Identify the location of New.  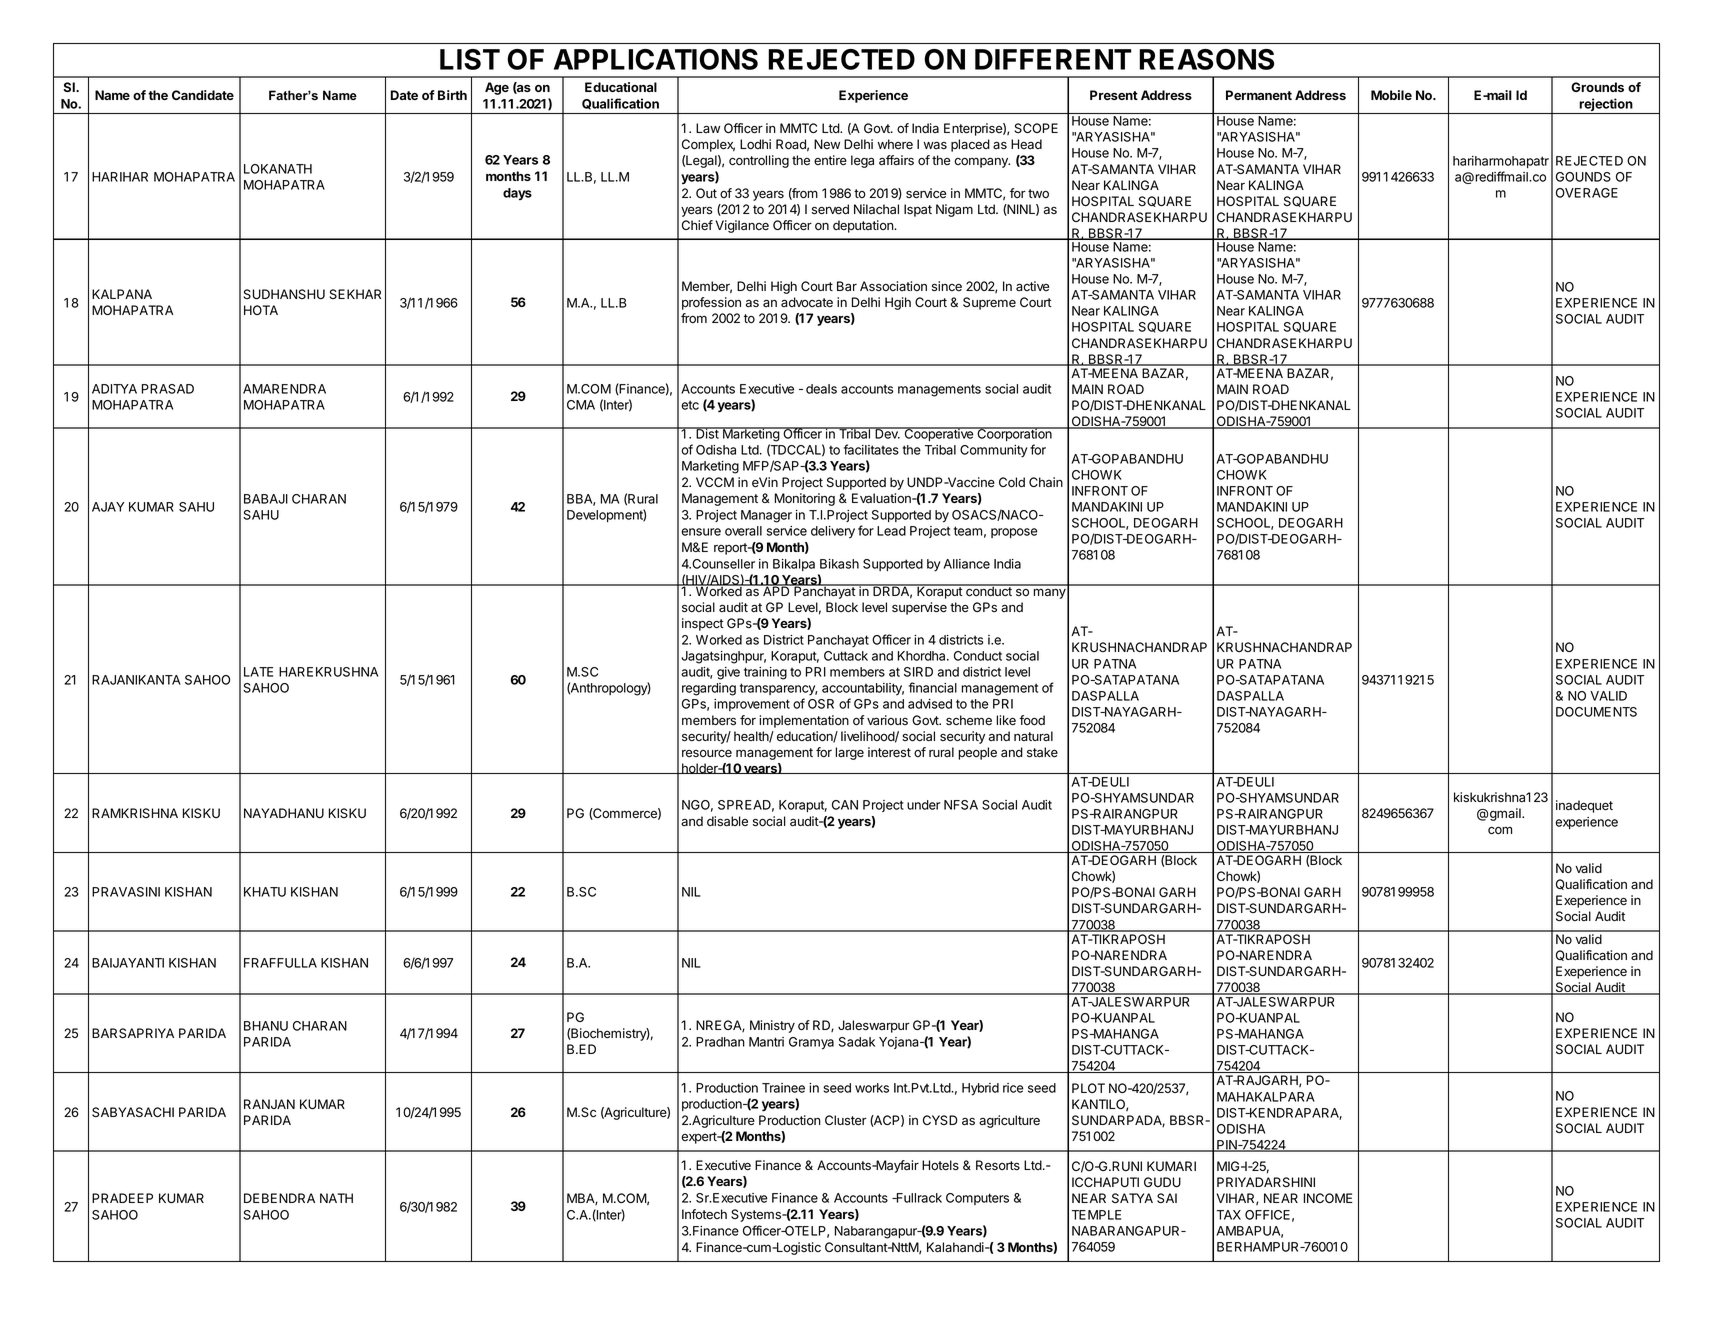
(827, 144).
